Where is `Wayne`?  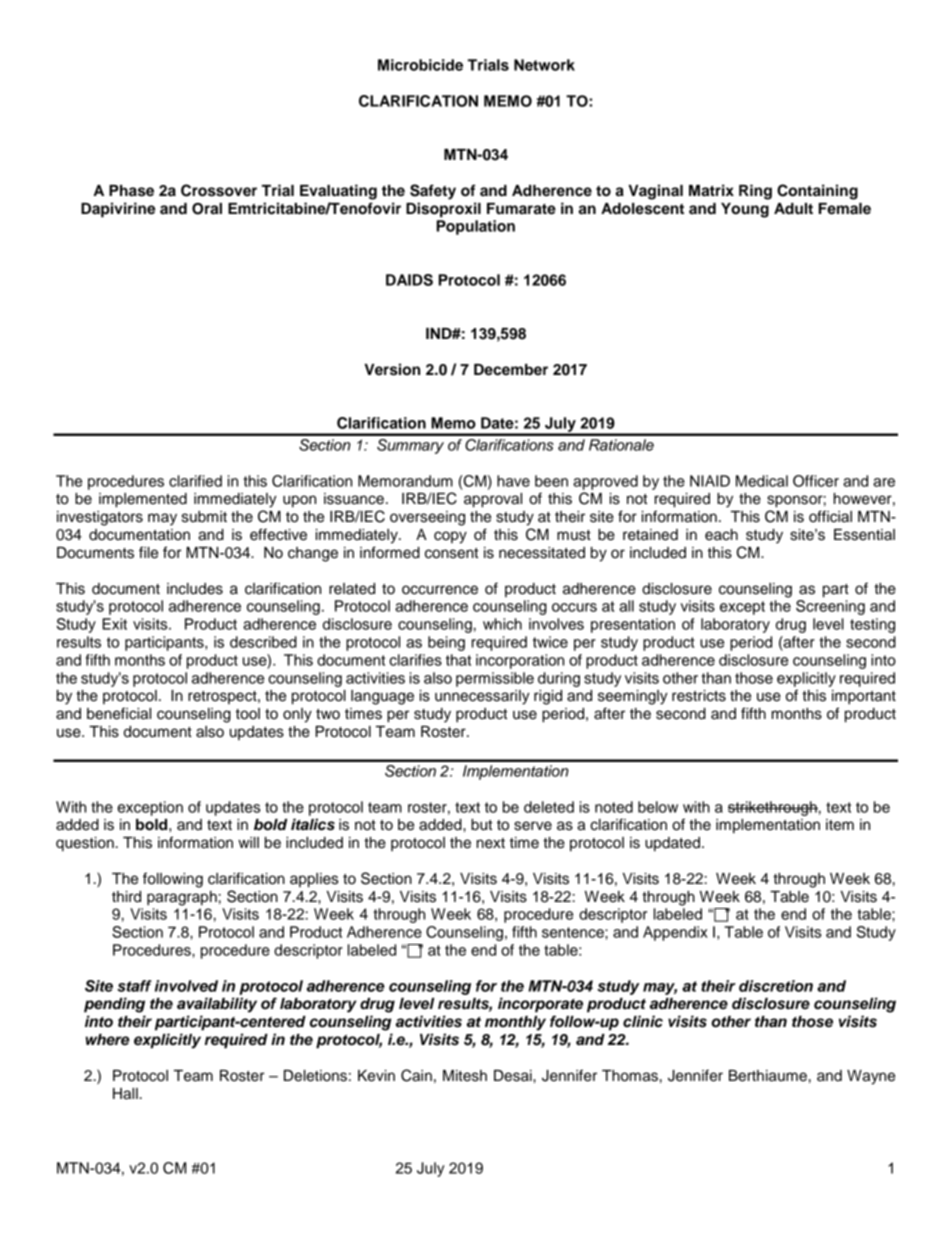 Wayne is located at coordinates (871, 1077).
